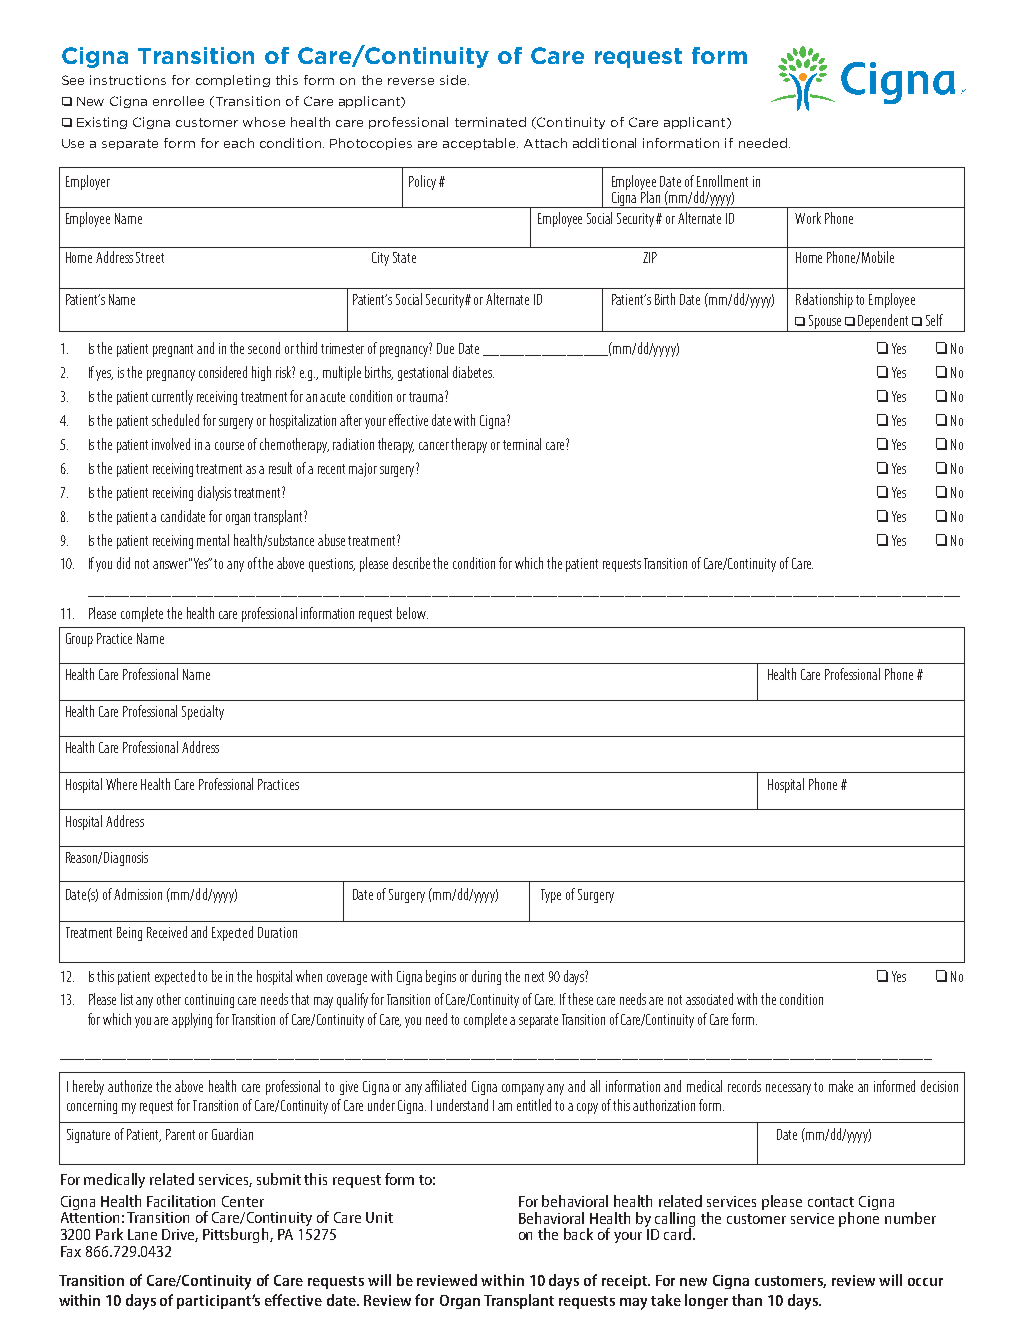 The height and width of the screenshot is (1330, 1027). What do you see at coordinates (180, 1235) in the screenshot?
I see `Drive` at bounding box center [180, 1235].
